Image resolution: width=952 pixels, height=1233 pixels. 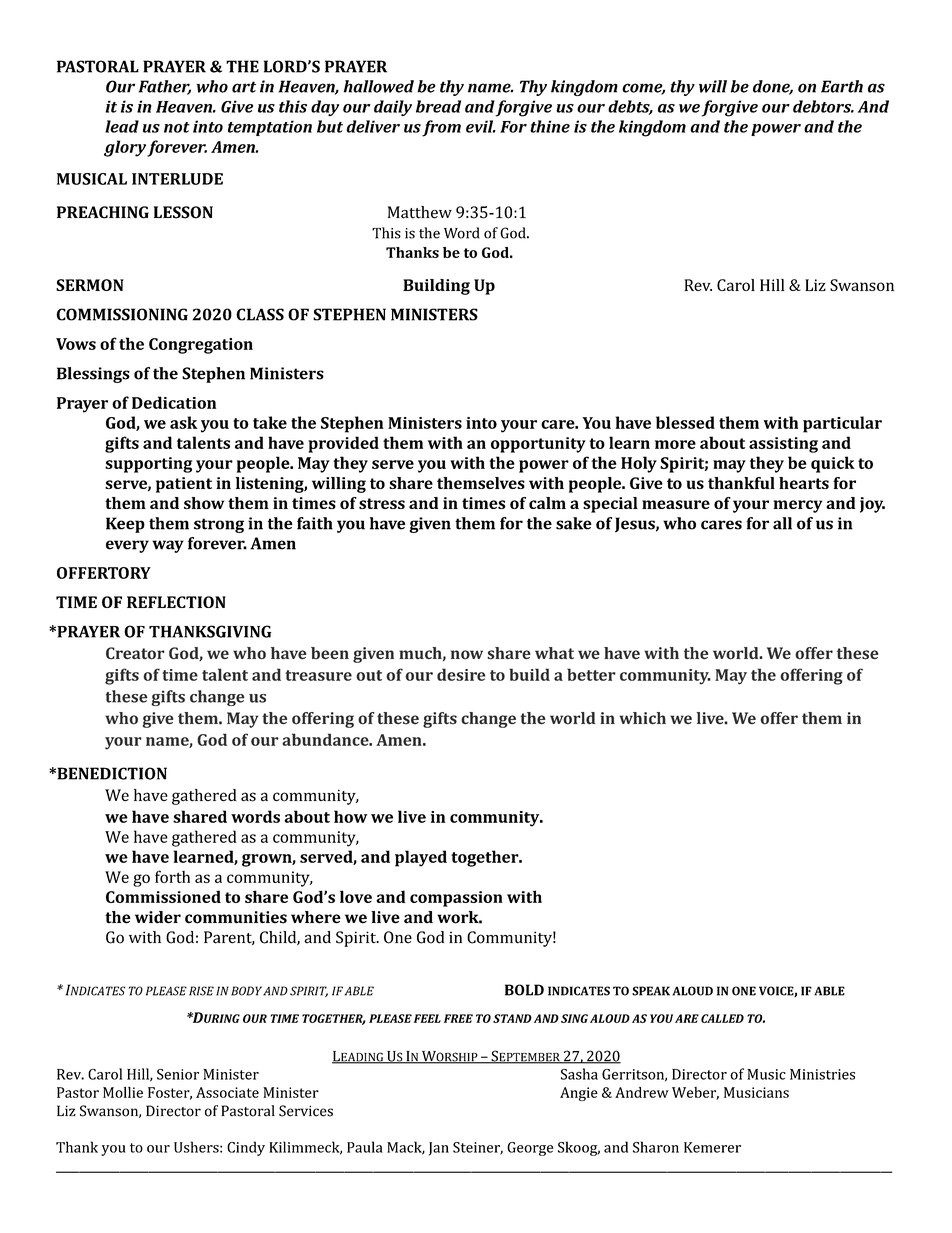 I want to click on debtors, so click(x=823, y=106).
